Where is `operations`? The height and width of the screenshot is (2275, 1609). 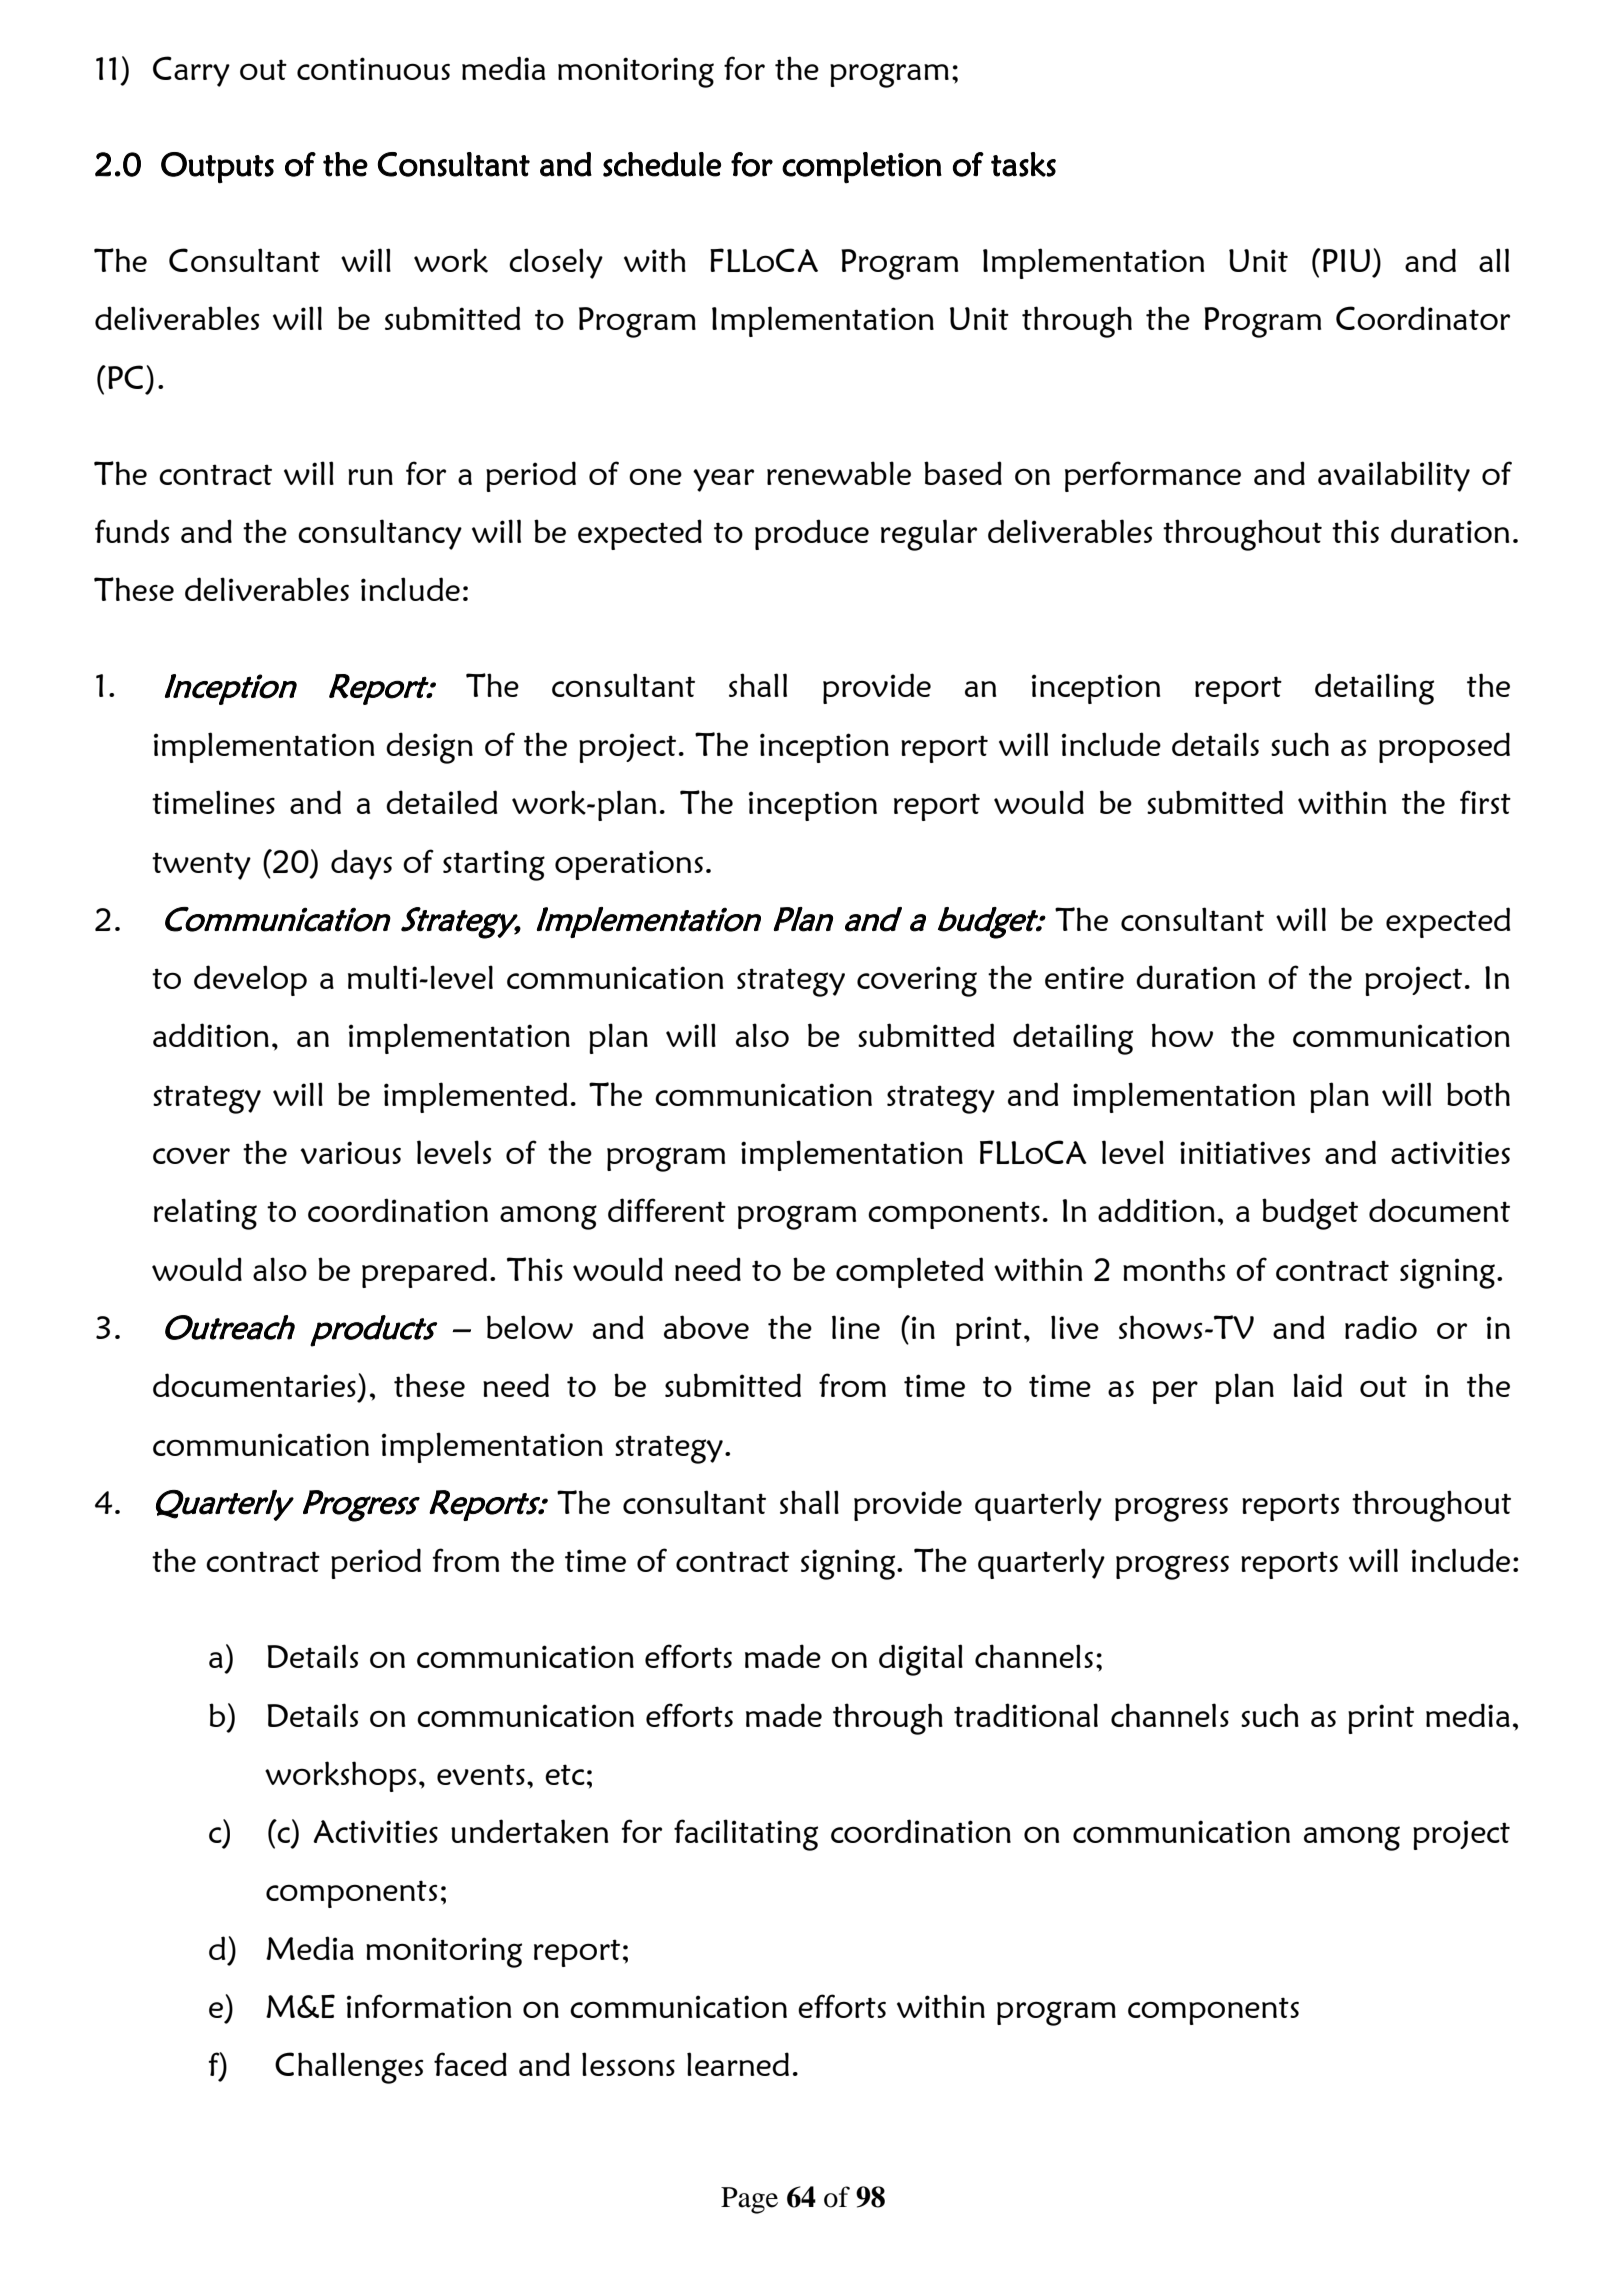
operations is located at coordinates (629, 865).
